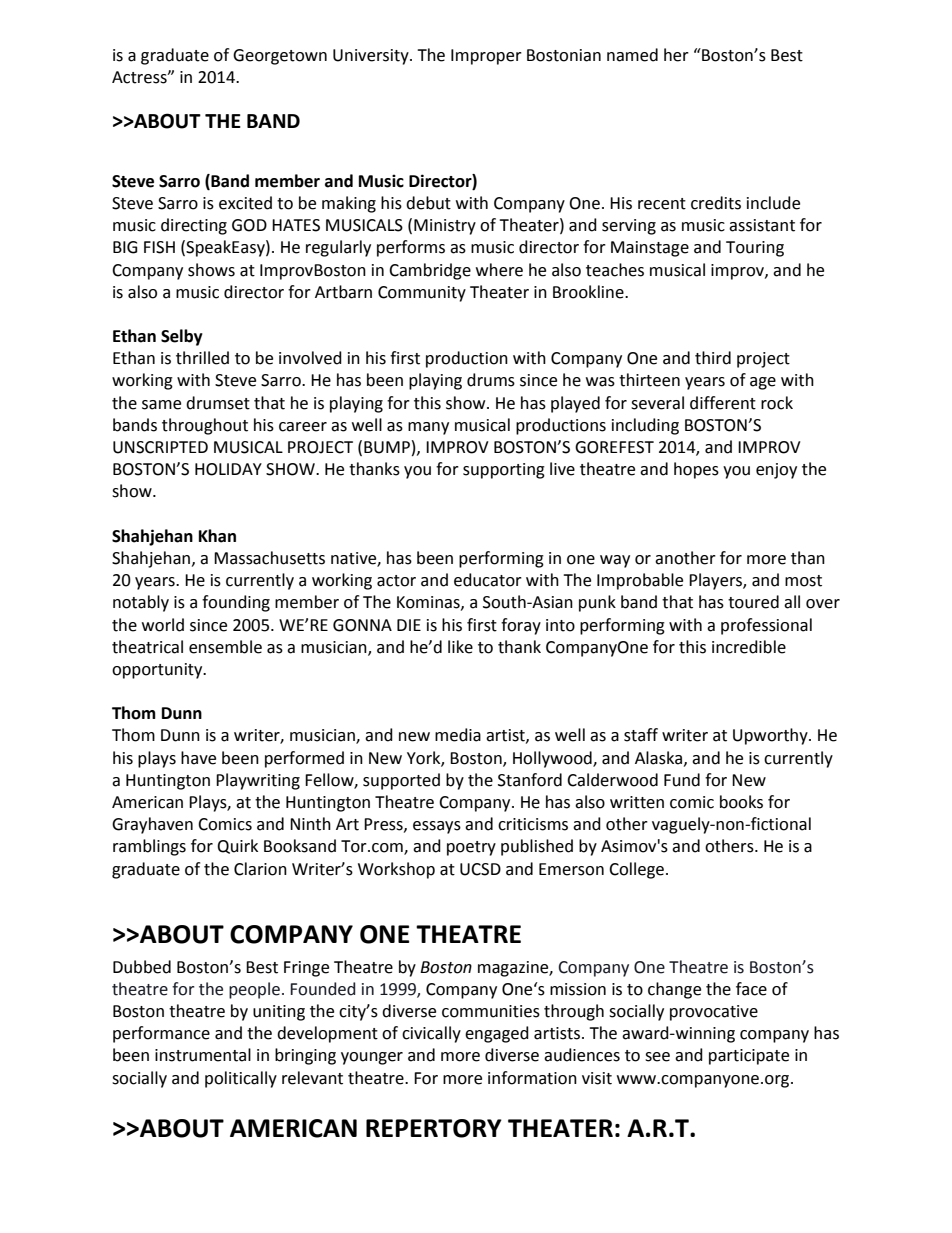 This screenshot has width=952, height=1233. I want to click on Improper, so click(486, 57).
